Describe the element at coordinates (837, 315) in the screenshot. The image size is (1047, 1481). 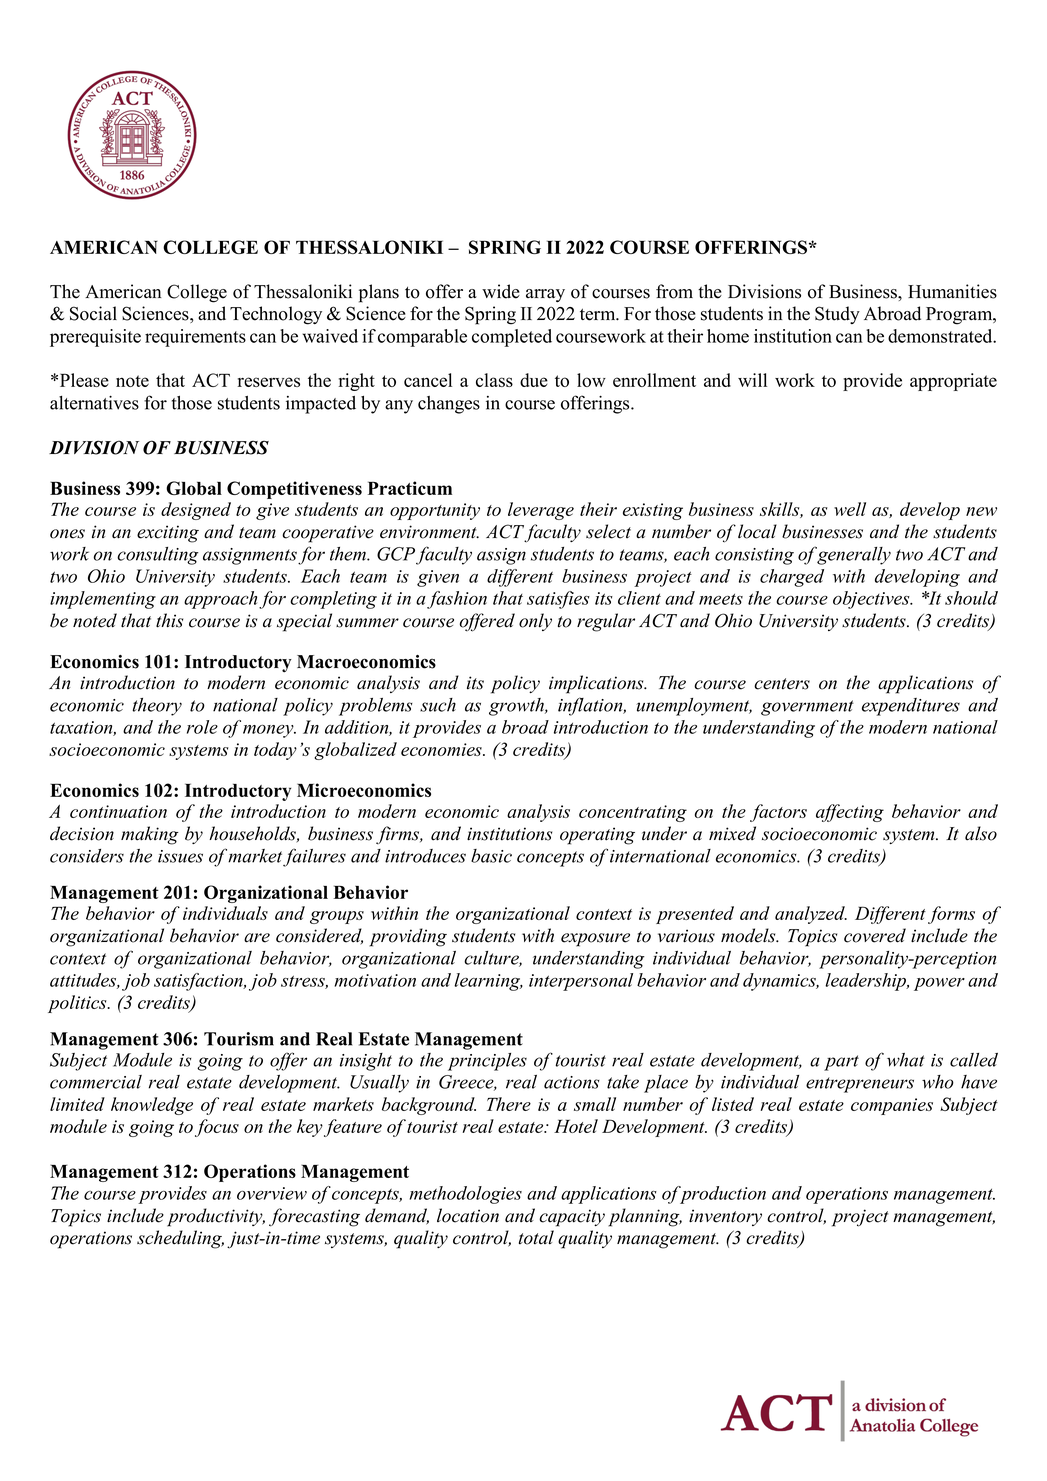
I see `Study` at that location.
